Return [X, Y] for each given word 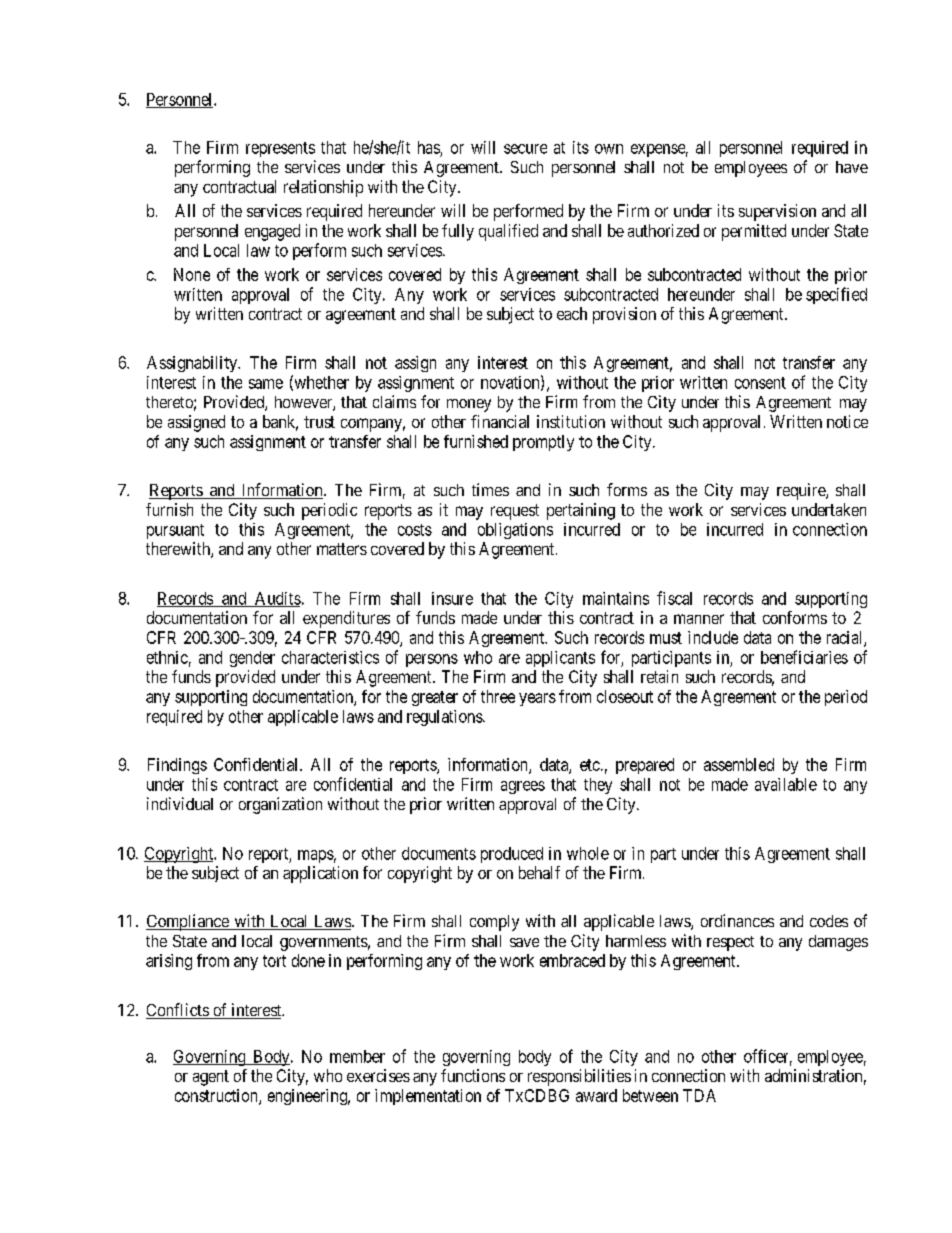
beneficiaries [804, 657]
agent [211, 1078]
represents [280, 149]
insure [452, 598]
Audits [276, 599]
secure [525, 149]
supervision [777, 212]
